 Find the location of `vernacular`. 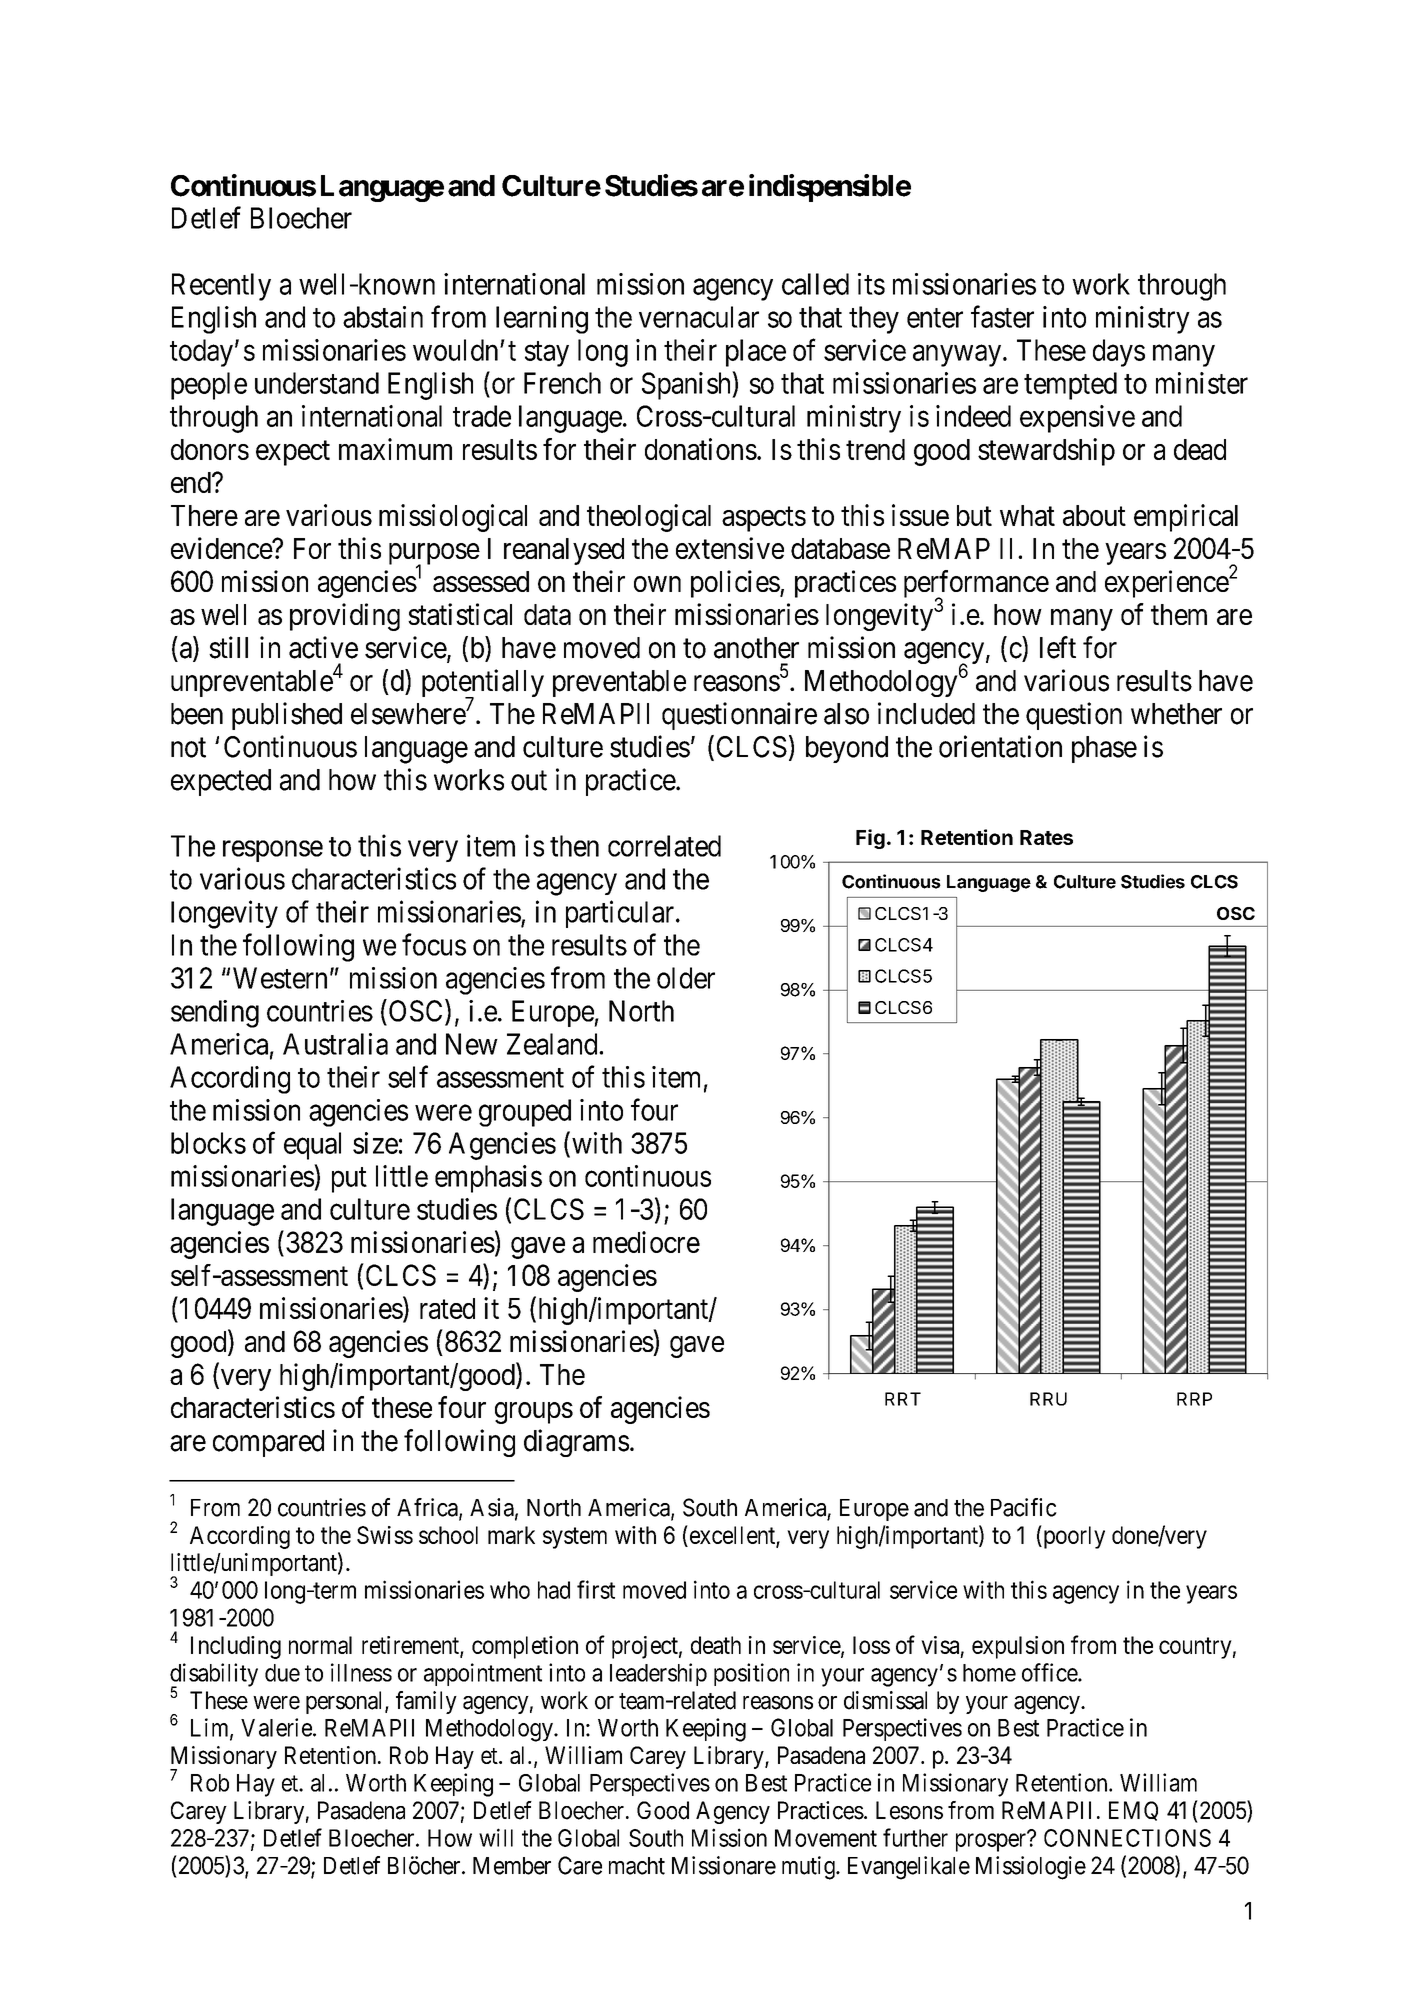

vernacular is located at coordinates (699, 317).
